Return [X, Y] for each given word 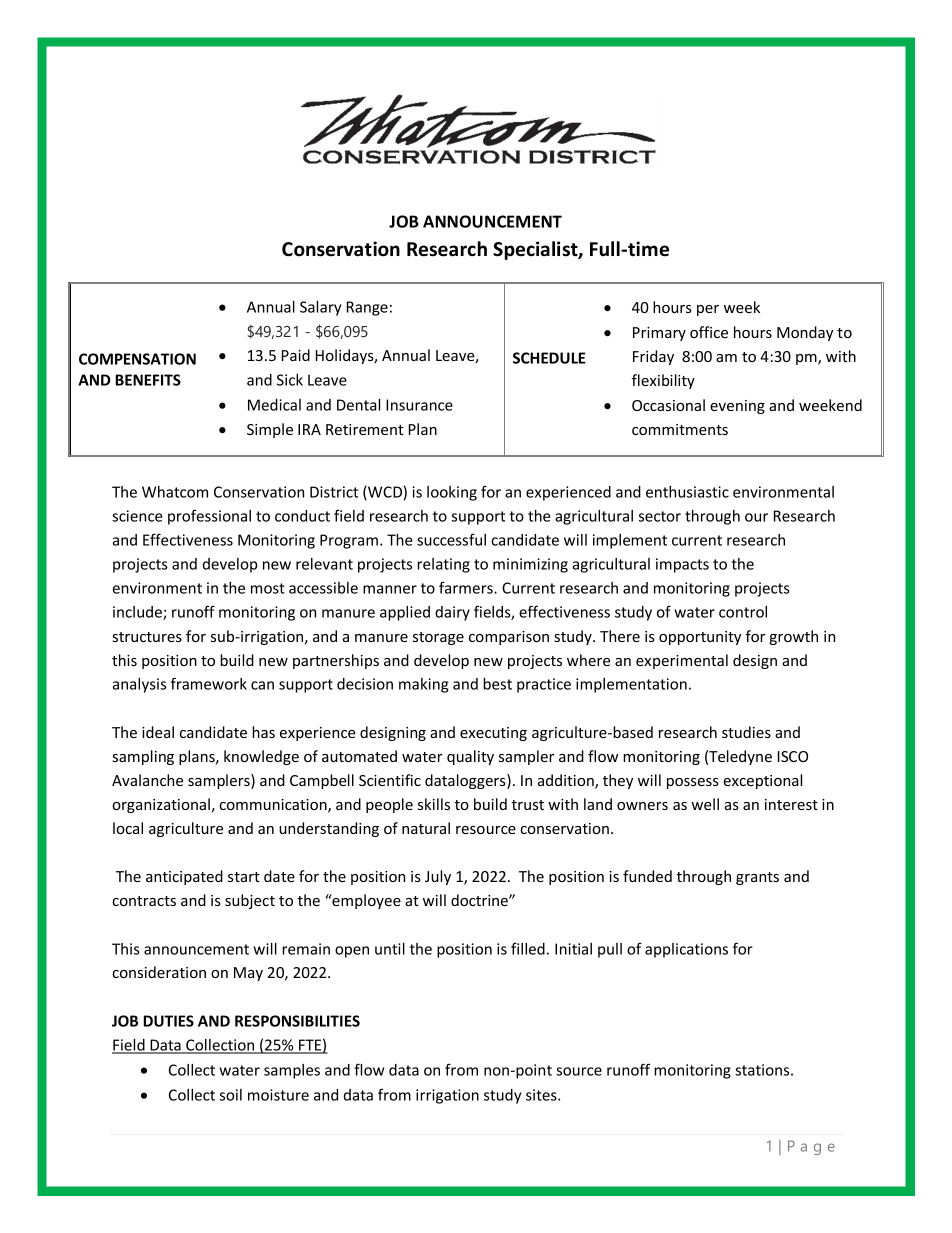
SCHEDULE [549, 358]
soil [231, 1095]
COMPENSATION [137, 359]
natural [426, 828]
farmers [467, 587]
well [705, 804]
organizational [161, 805]
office [709, 332]
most [268, 588]
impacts [682, 565]
